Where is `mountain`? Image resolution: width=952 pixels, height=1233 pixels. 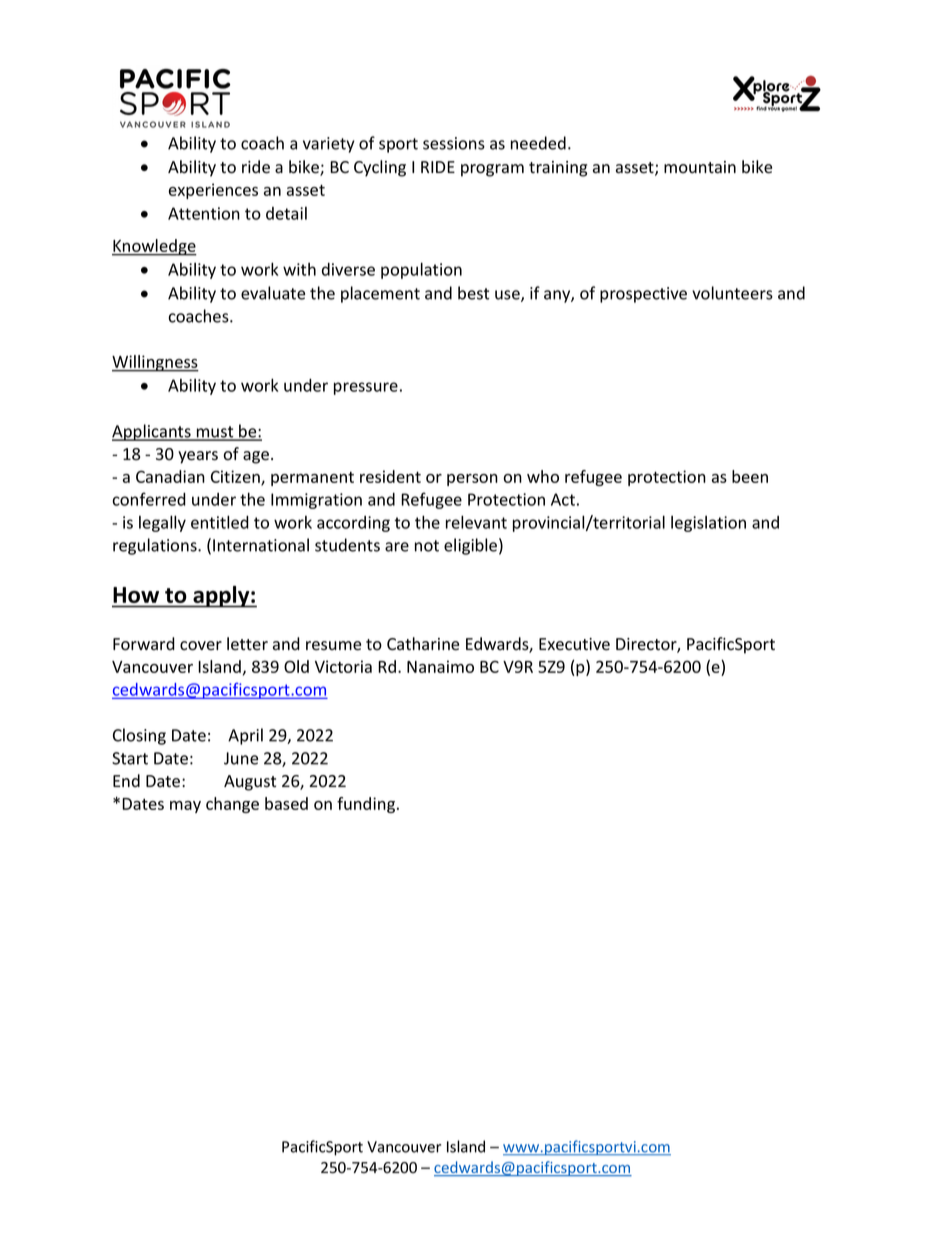 mountain is located at coordinates (700, 167).
